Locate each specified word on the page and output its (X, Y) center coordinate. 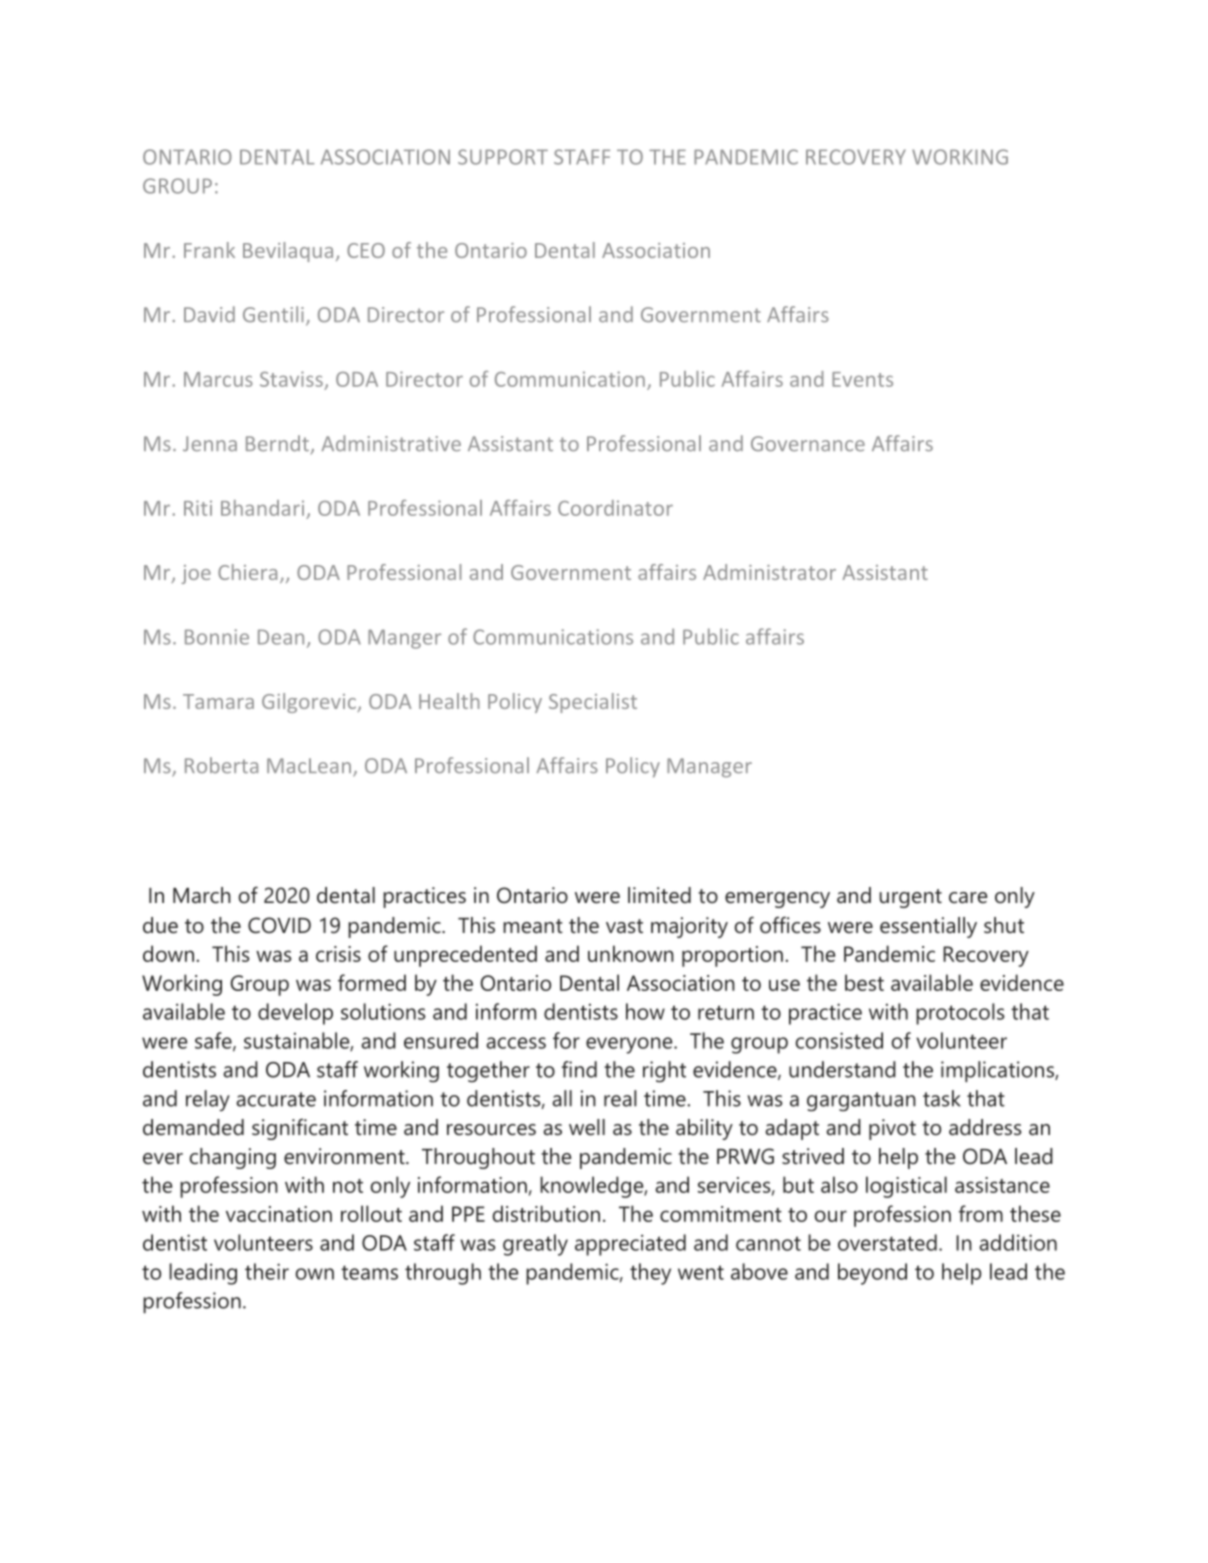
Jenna (210, 444)
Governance (808, 444)
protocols (960, 1014)
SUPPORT (503, 157)
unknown (631, 953)
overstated (887, 1242)
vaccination (279, 1214)
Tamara (218, 701)
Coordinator (615, 508)
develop (295, 1014)
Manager (709, 768)
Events (862, 379)
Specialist (593, 703)
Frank (209, 250)
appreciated (630, 1245)
